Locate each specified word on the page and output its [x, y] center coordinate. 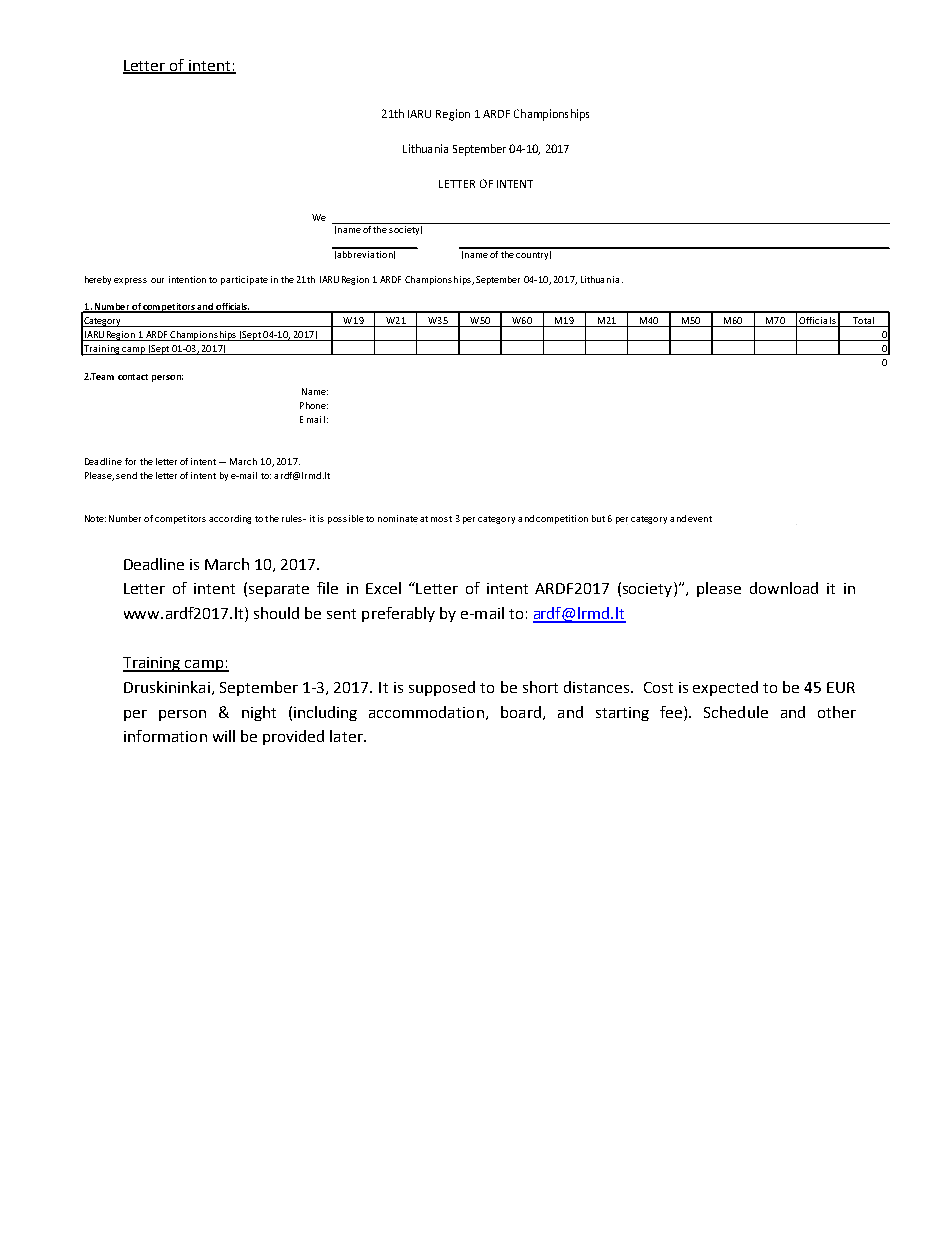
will [224, 736]
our [157, 280]
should [276, 613]
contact [133, 377]
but [598, 518]
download [784, 588]
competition [562, 519]
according [230, 519]
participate [244, 280]
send [126, 475]
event [700, 519]
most [441, 519]
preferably [398, 614]
